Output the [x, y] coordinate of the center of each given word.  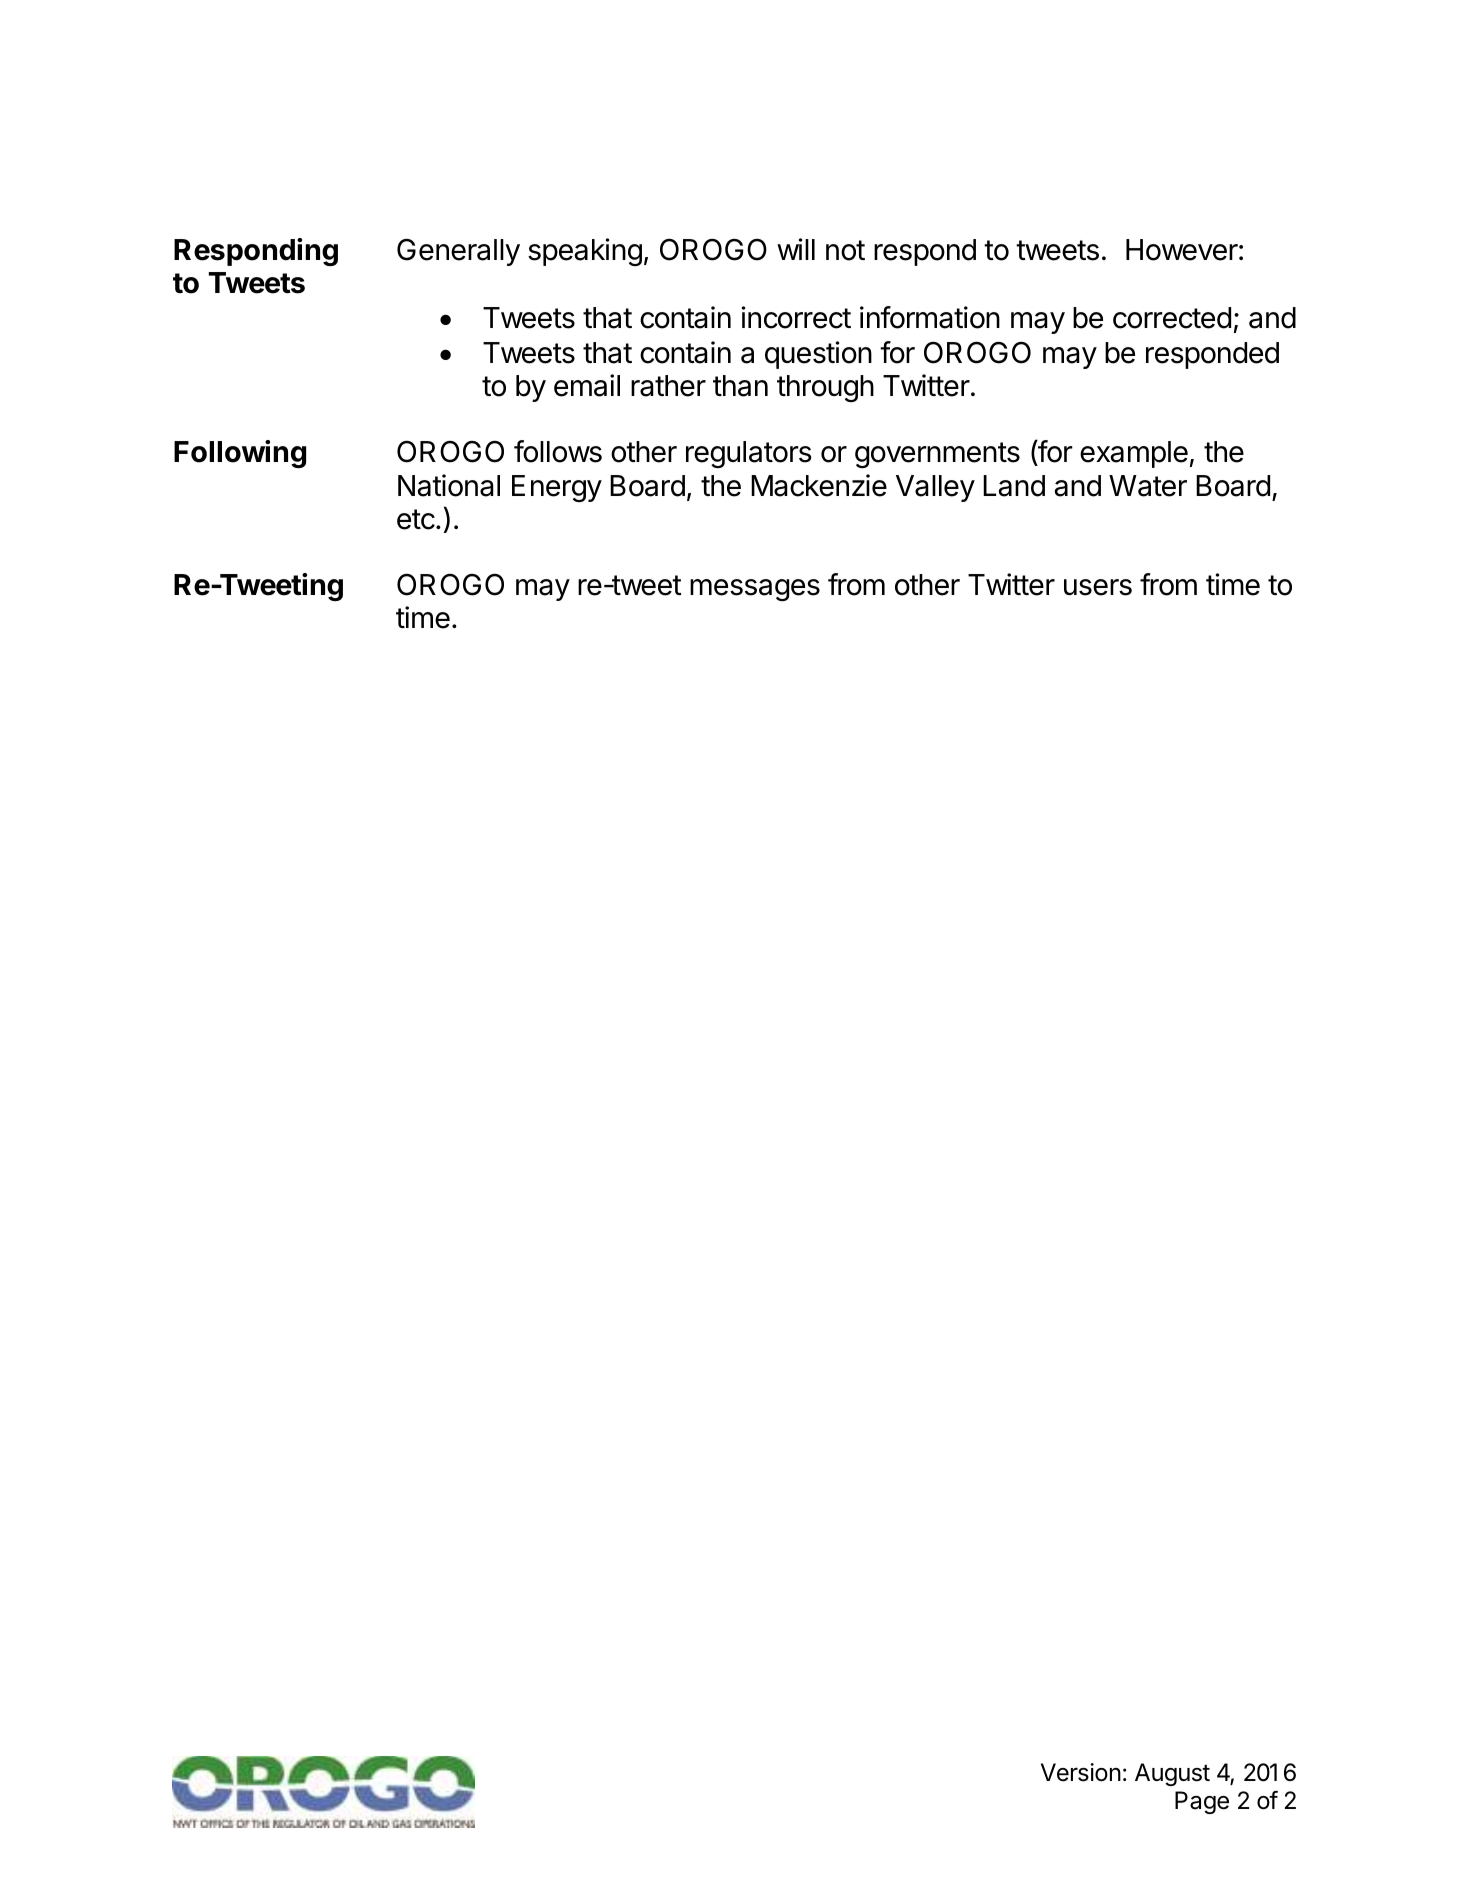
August [1172, 1774]
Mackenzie [819, 485]
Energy [557, 488]
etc [416, 519]
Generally [458, 252]
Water [1148, 486]
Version [1081, 1772]
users [1098, 587]
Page [1202, 1802]
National [449, 485]
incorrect [796, 317]
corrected [1172, 318]
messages [755, 590]
